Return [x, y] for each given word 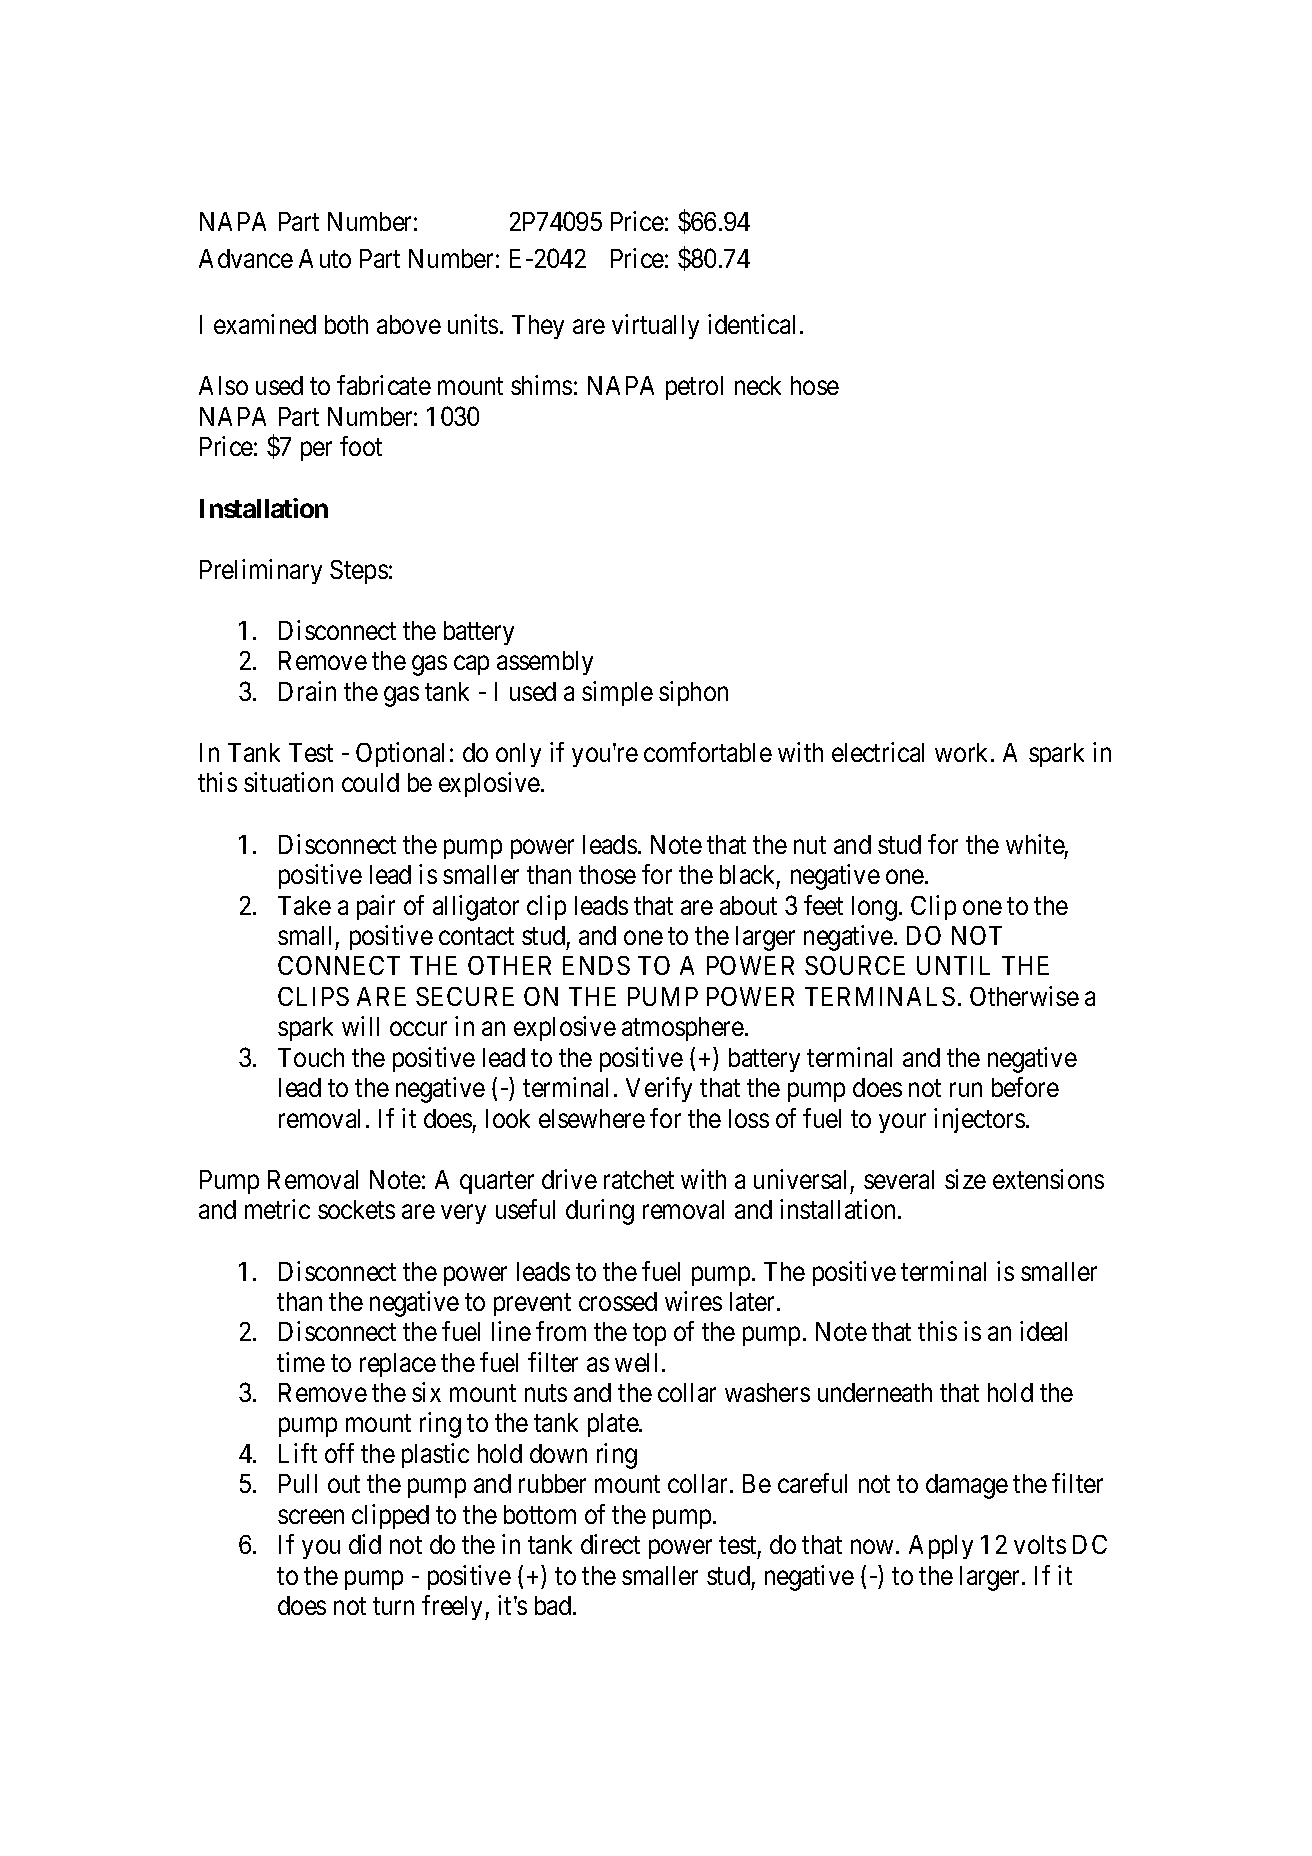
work [963, 752]
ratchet [639, 1179]
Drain [307, 691]
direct [610, 1544]
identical [751, 324]
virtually [655, 326]
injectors [979, 1120]
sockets [356, 1209]
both [346, 324]
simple [617, 693]
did [365, 1544]
